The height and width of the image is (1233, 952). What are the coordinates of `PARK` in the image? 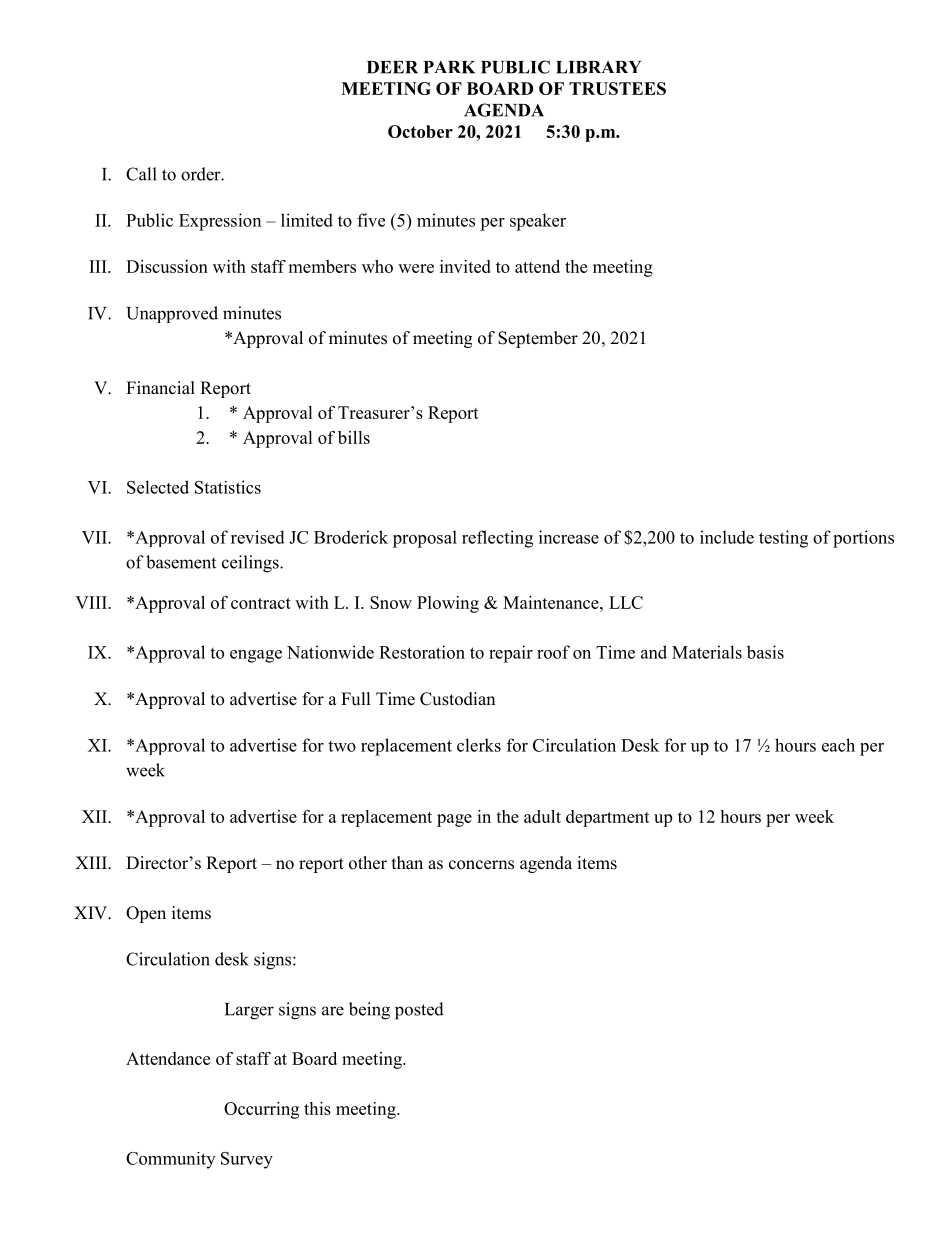 It's located at (449, 67).
